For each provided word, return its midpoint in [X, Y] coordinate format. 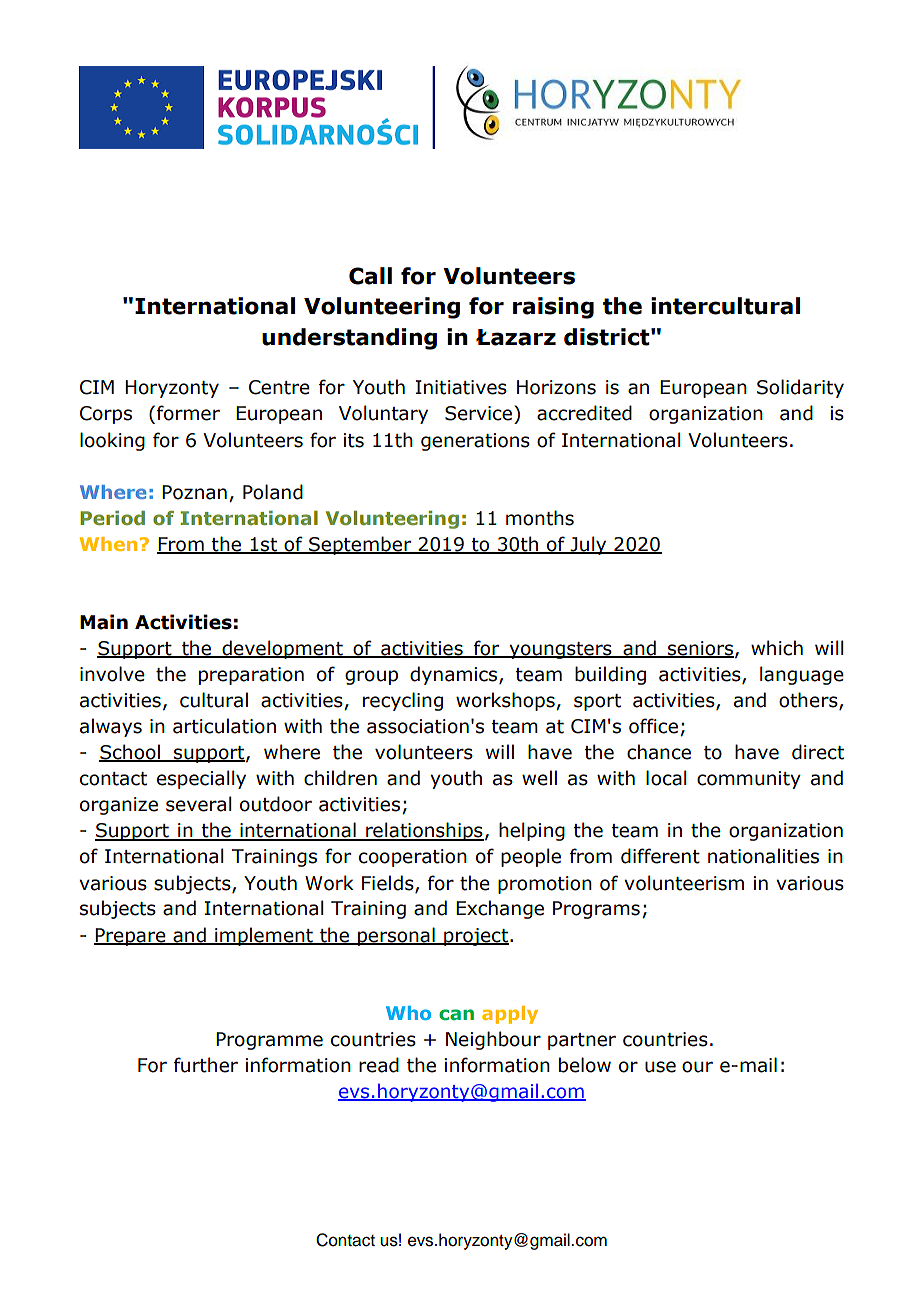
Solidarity [800, 388]
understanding [349, 339]
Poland [273, 492]
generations [475, 442]
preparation [251, 676]
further [206, 1065]
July [589, 545]
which [777, 648]
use [660, 1067]
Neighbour [493, 1040]
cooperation [413, 858]
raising [553, 308]
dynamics [455, 675]
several [198, 804]
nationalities [763, 856]
